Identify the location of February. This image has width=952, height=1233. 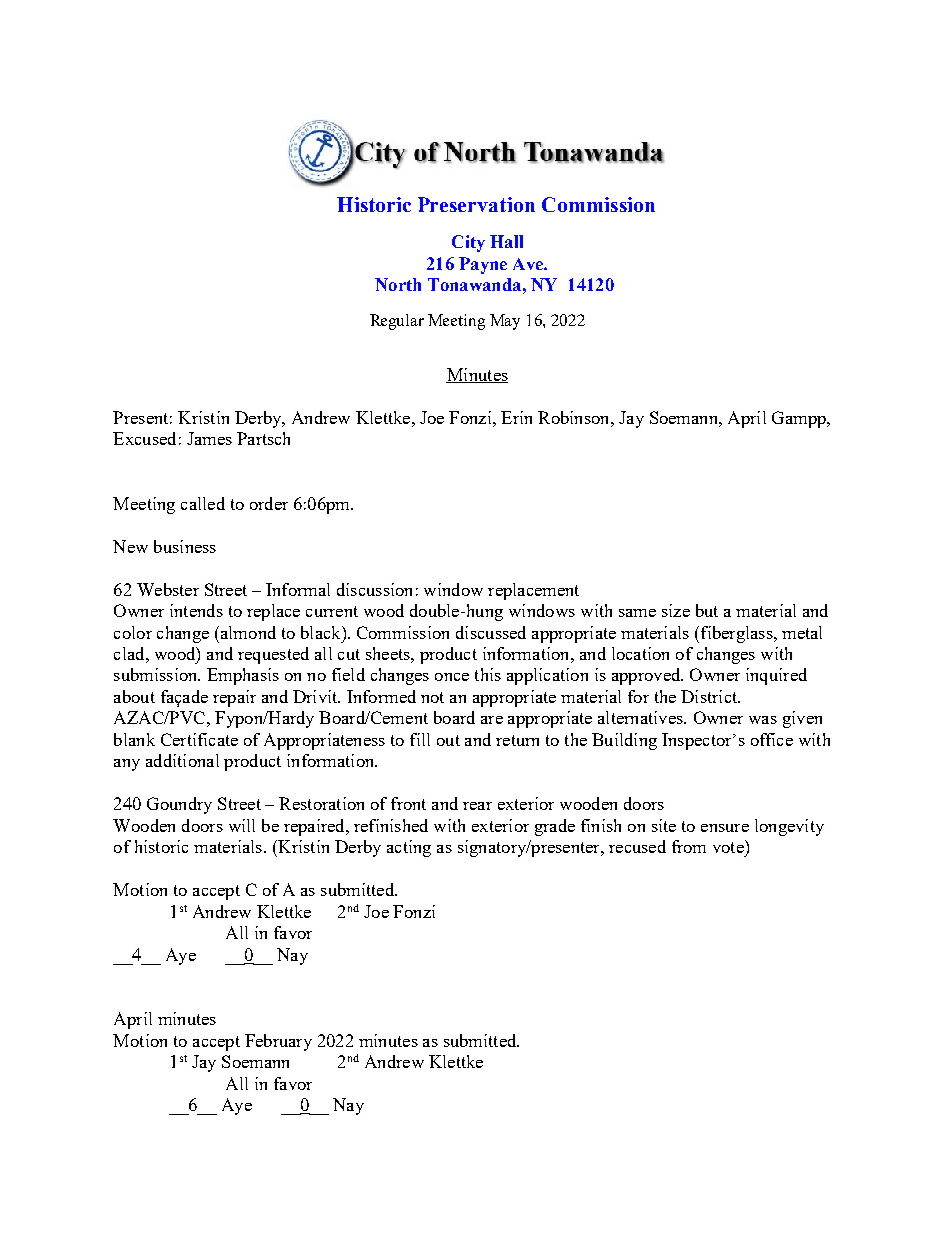
(278, 1042).
